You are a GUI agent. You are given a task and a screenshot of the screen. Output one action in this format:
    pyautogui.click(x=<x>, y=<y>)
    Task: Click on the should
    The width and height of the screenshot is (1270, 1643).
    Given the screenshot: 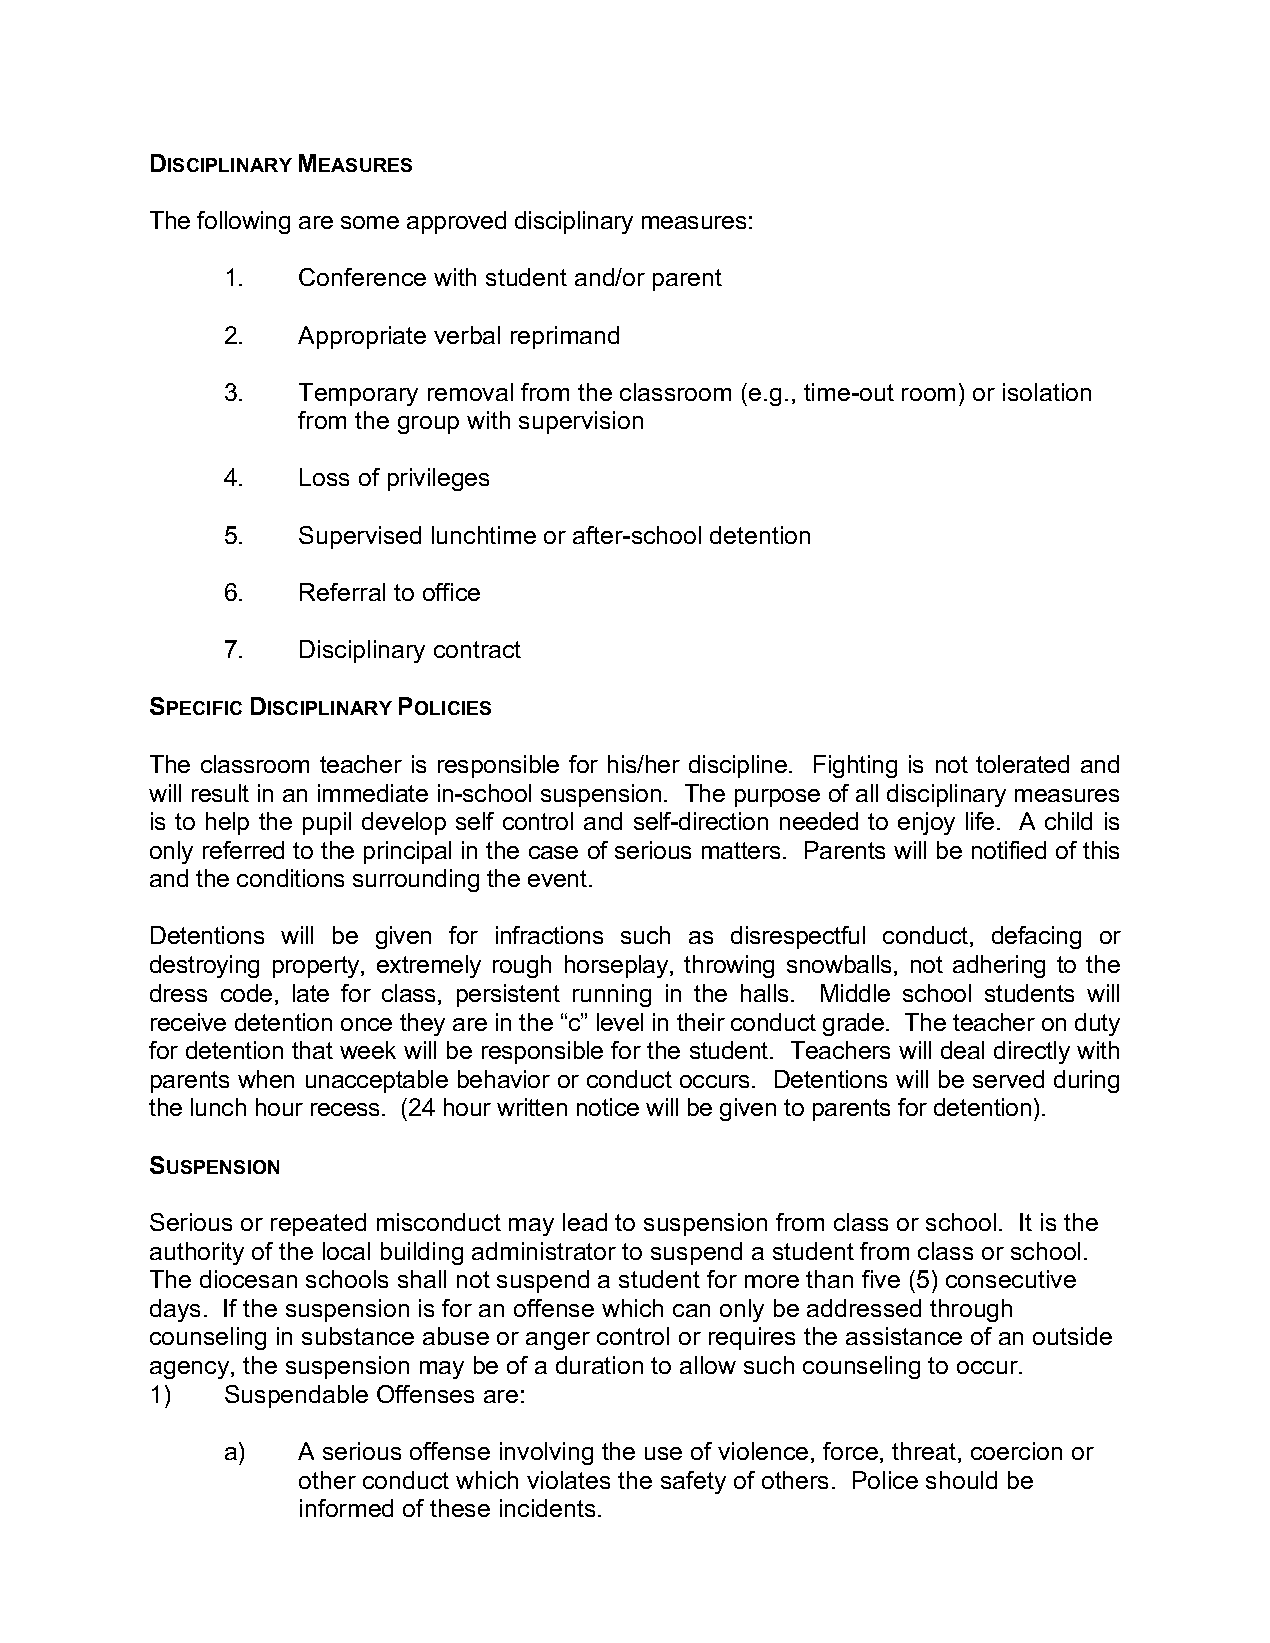 What is the action you would take?
    pyautogui.click(x=961, y=1480)
